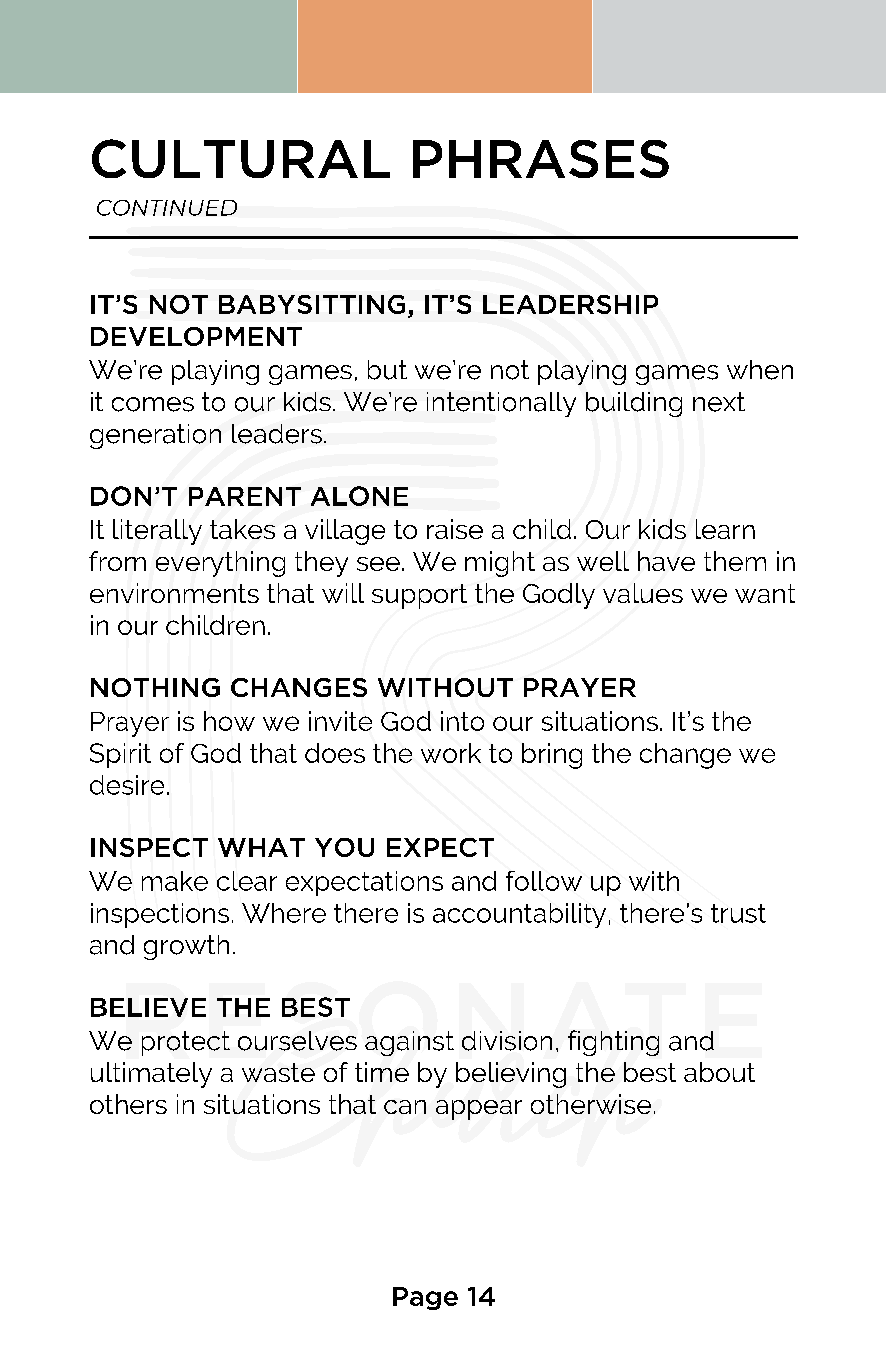 Image resolution: width=887 pixels, height=1372 pixels. Describe the element at coordinates (229, 721) in the document. I see `how` at that location.
